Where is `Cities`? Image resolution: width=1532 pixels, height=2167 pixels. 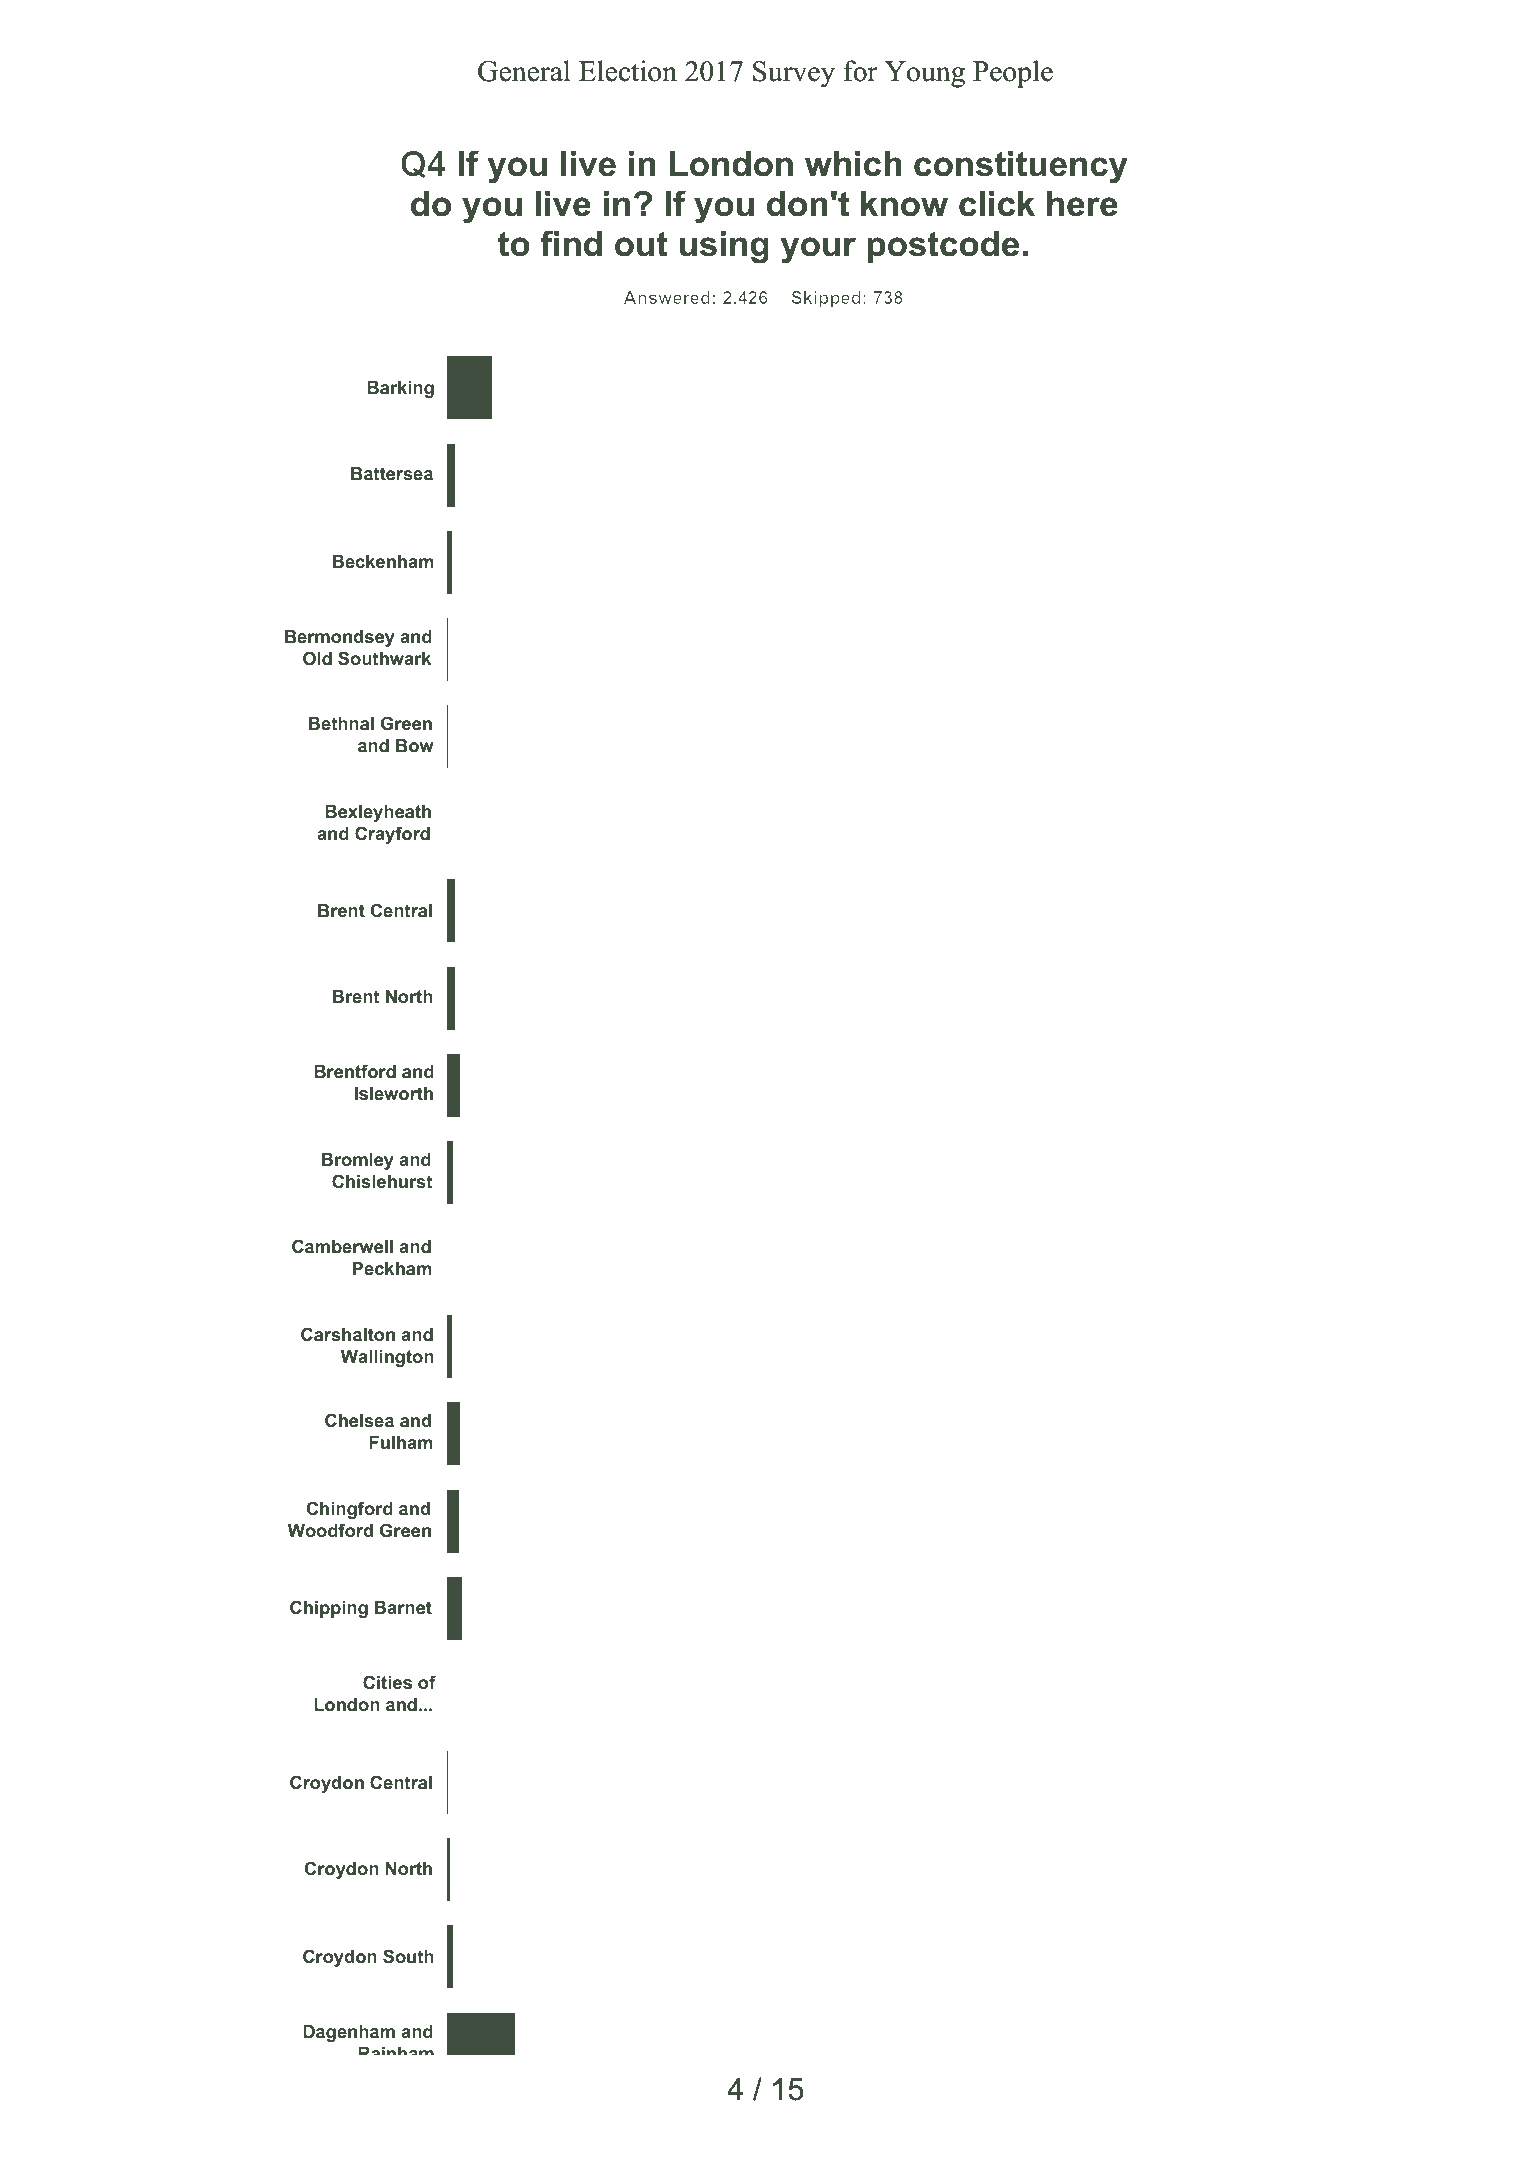
Cities is located at coordinates (387, 1682).
